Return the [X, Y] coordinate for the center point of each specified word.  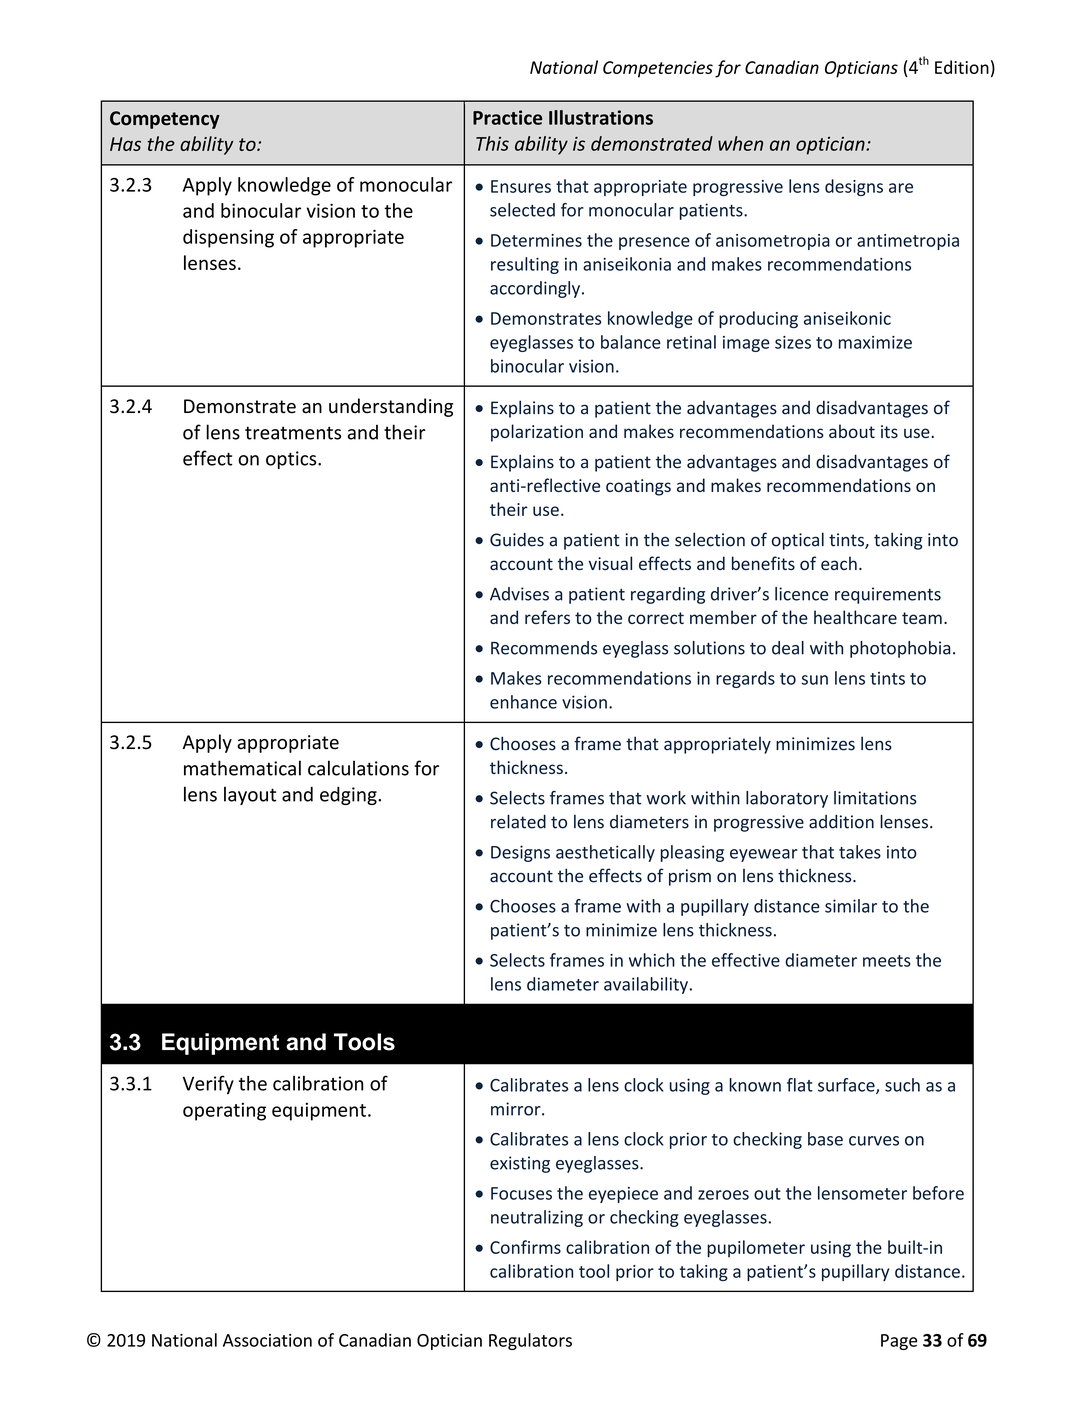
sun [815, 680]
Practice [507, 117]
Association [267, 1340]
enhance [523, 702]
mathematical [242, 768]
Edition [962, 67]
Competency [165, 120]
